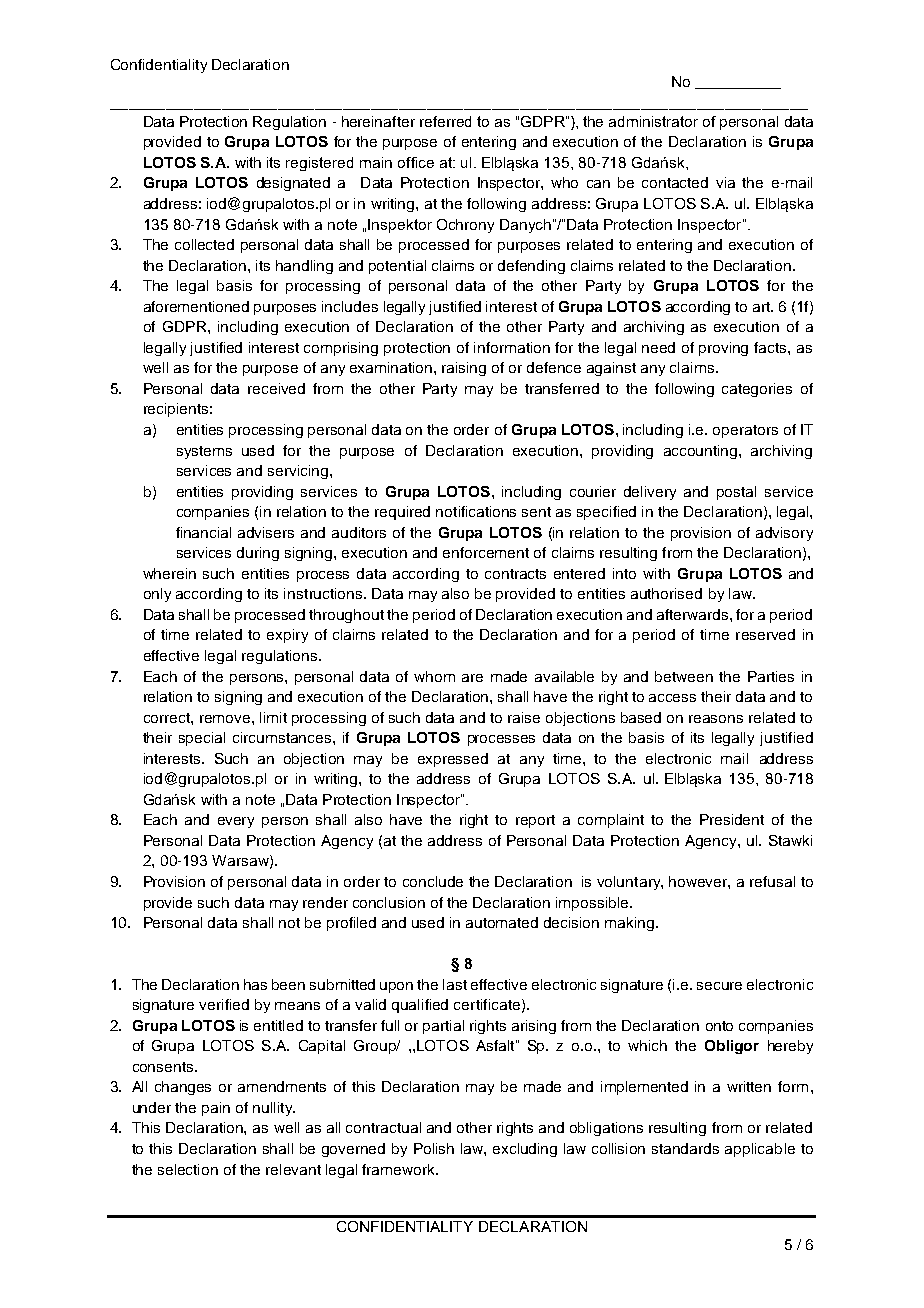 The width and height of the image is (924, 1308). I want to click on pain, so click(216, 1109).
